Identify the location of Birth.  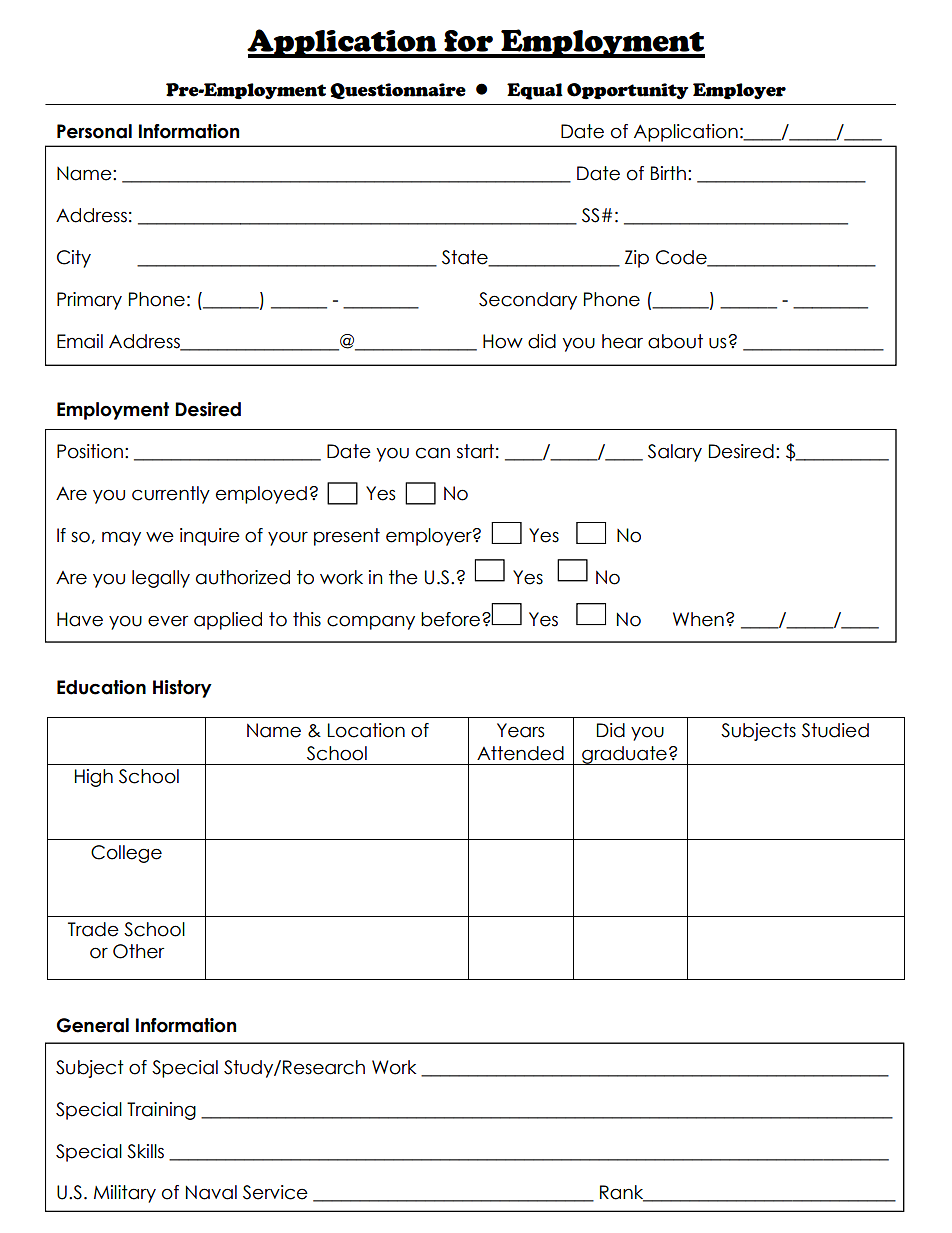
(668, 173).
